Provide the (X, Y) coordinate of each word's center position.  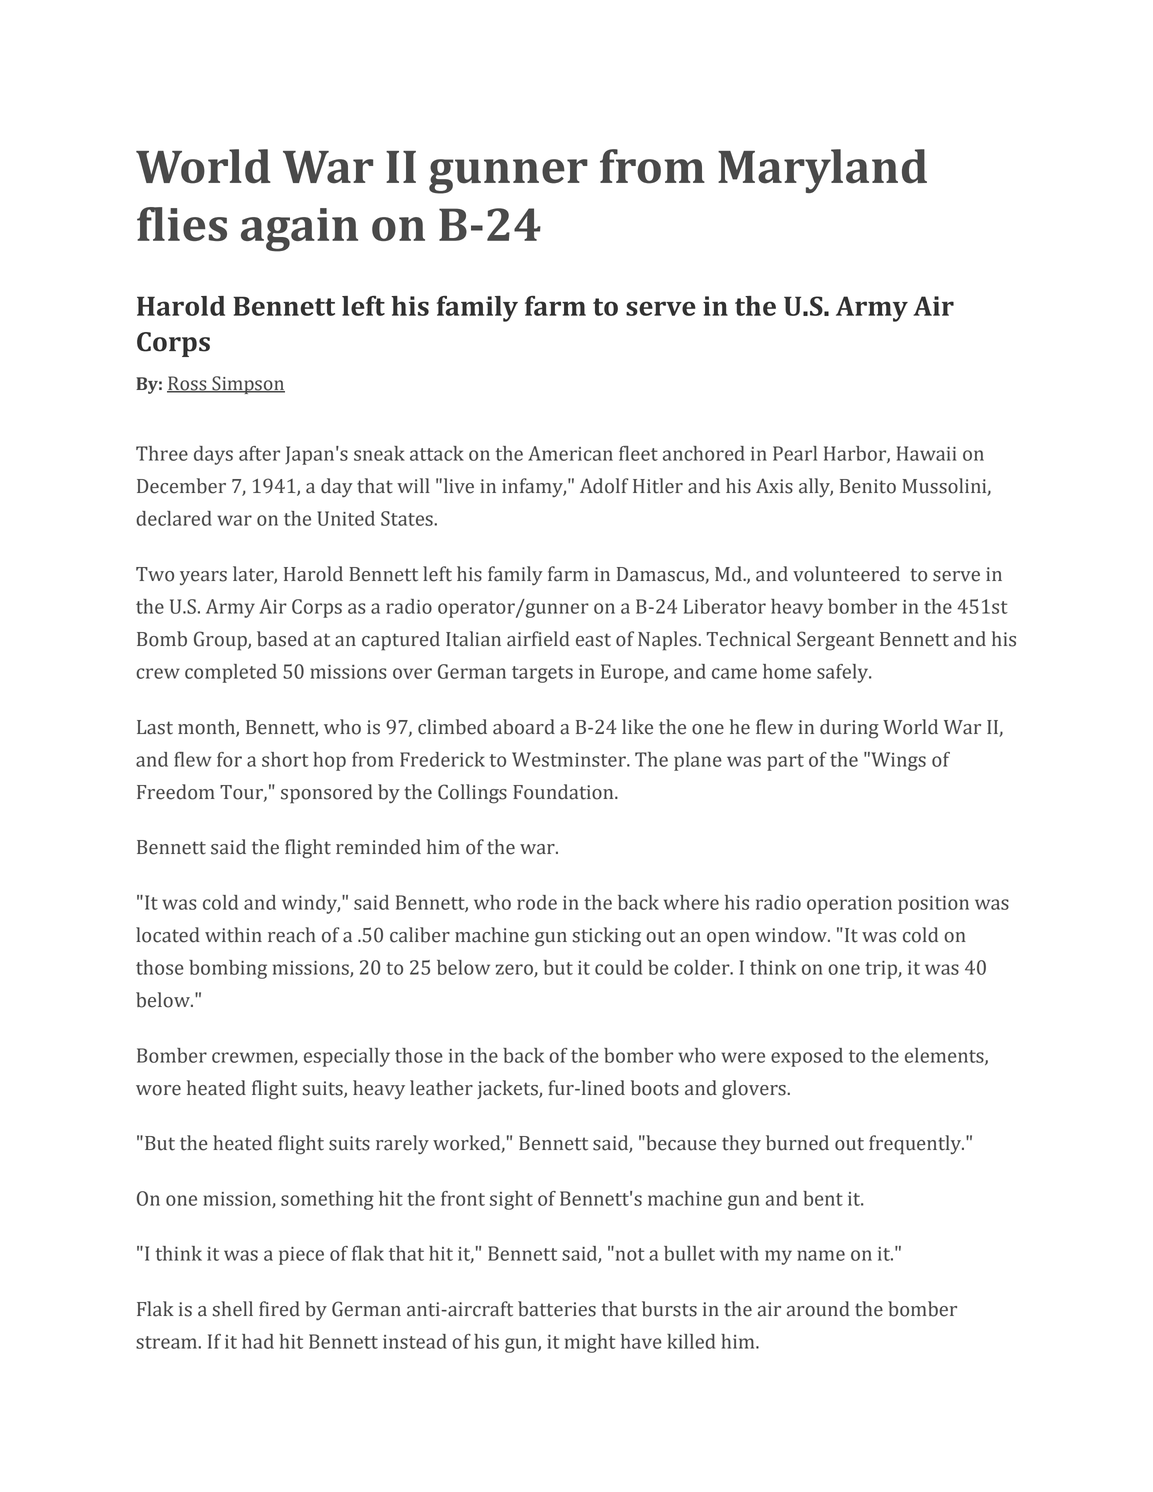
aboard (524, 727)
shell (232, 1309)
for (229, 759)
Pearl (795, 453)
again (299, 230)
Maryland (822, 171)
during (849, 729)
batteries (557, 1309)
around (818, 1309)
